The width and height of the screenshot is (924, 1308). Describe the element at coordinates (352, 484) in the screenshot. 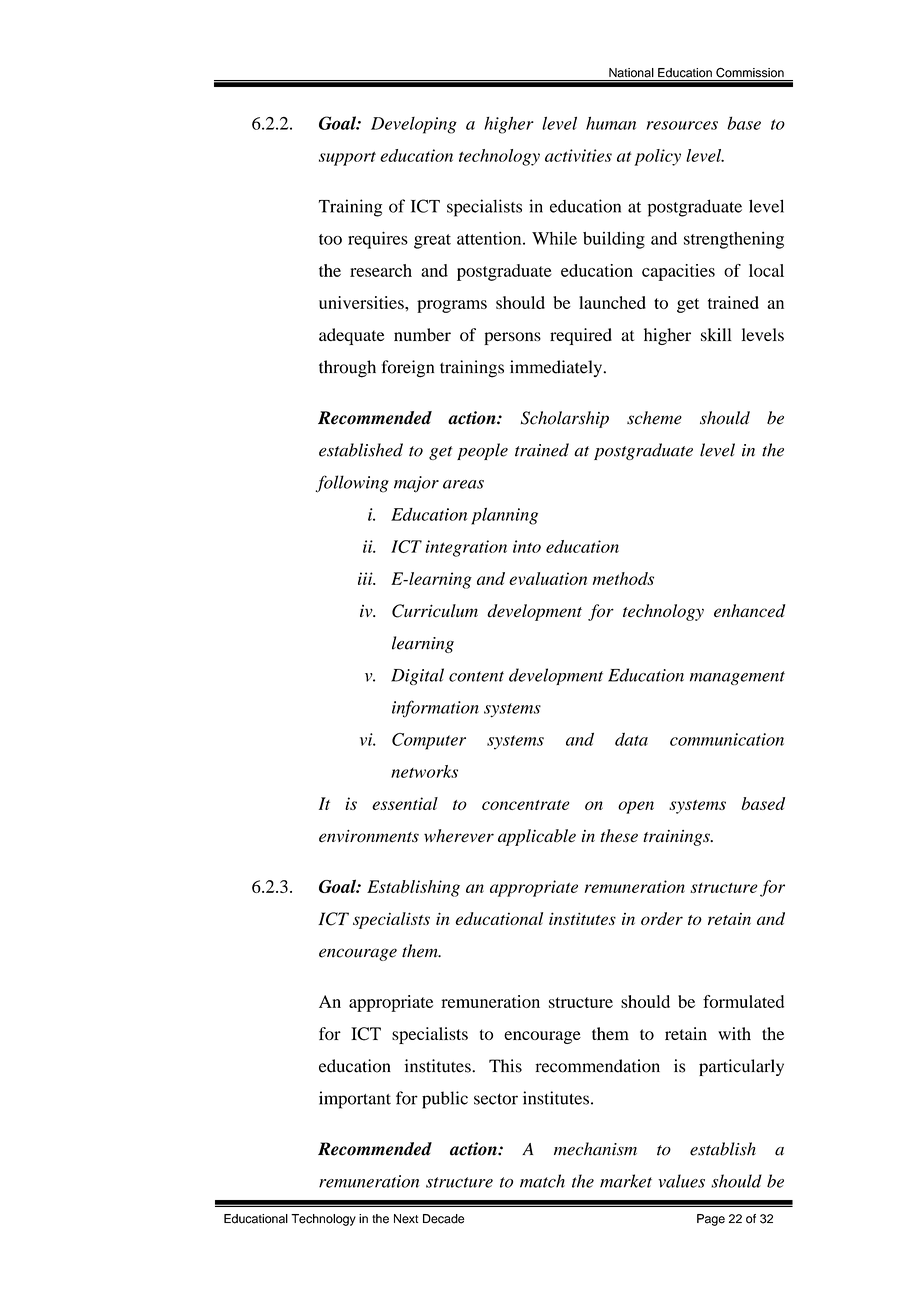

I see `following` at that location.
